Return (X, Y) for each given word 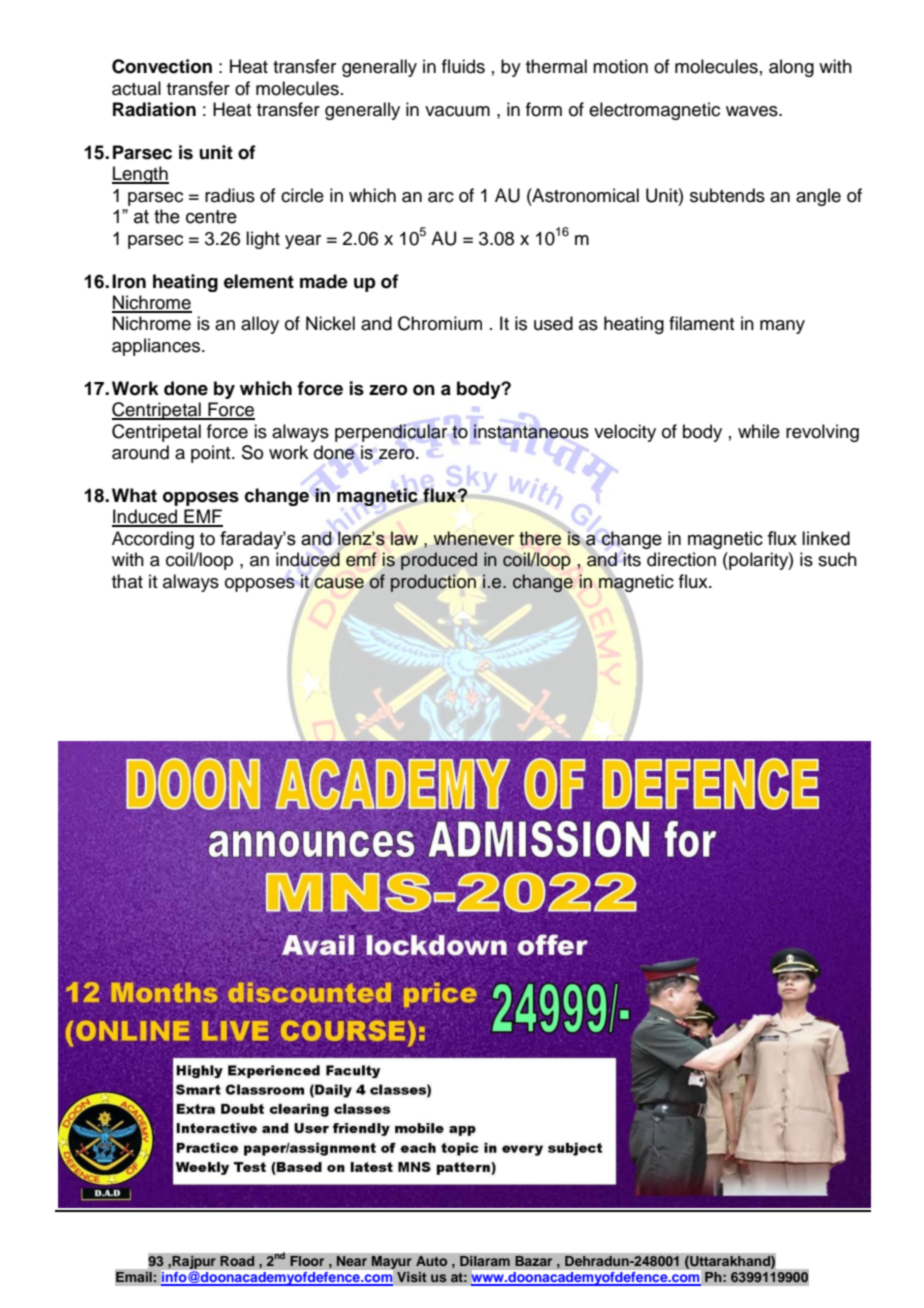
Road (237, 1261)
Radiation (154, 109)
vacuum (457, 111)
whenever (473, 538)
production (433, 583)
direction (681, 559)
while (759, 431)
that (127, 581)
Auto (431, 1261)
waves (753, 111)
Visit (412, 1277)
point (212, 454)
